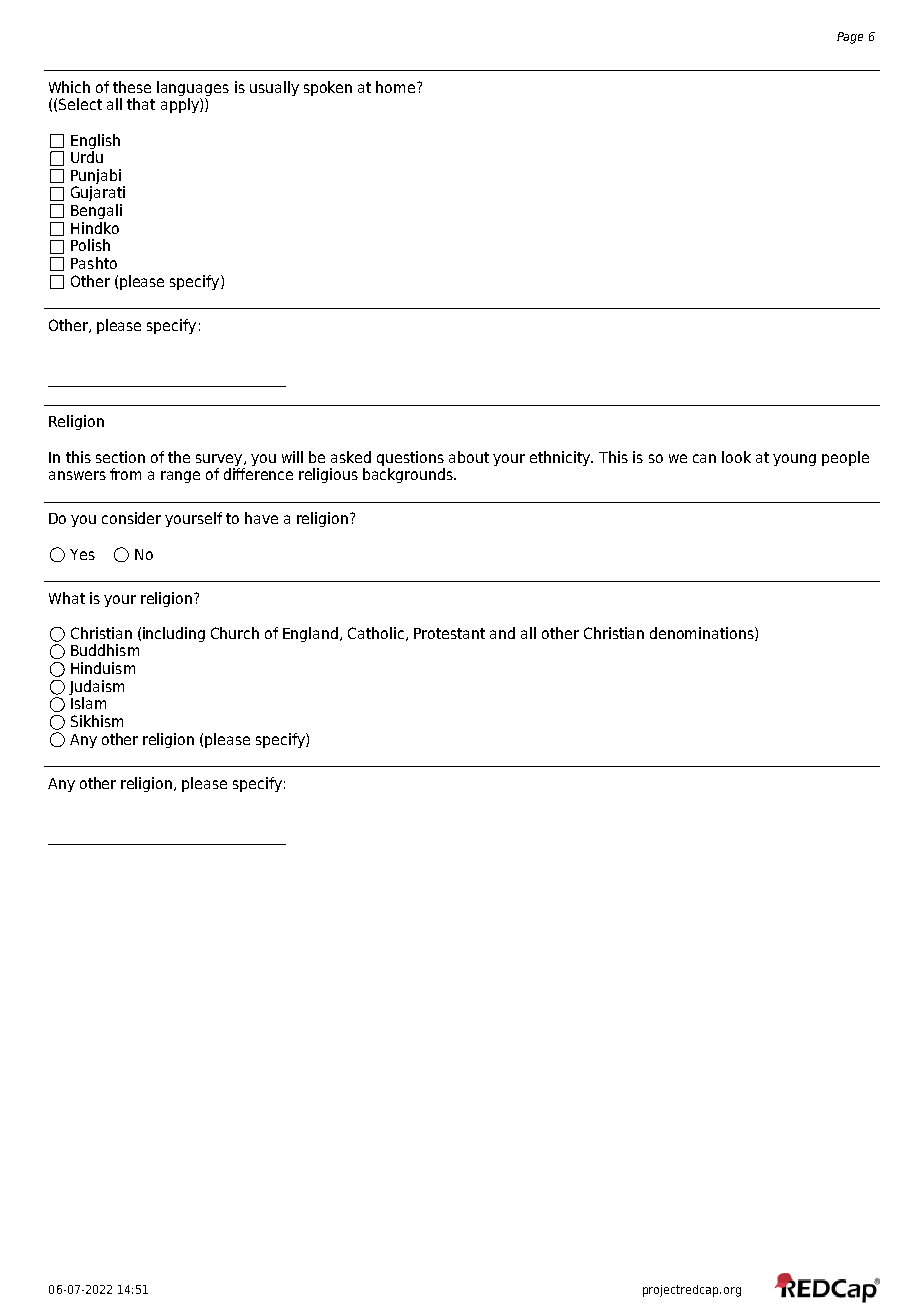 Image resolution: width=924 pixels, height=1308 pixels. I want to click on look, so click(736, 457).
